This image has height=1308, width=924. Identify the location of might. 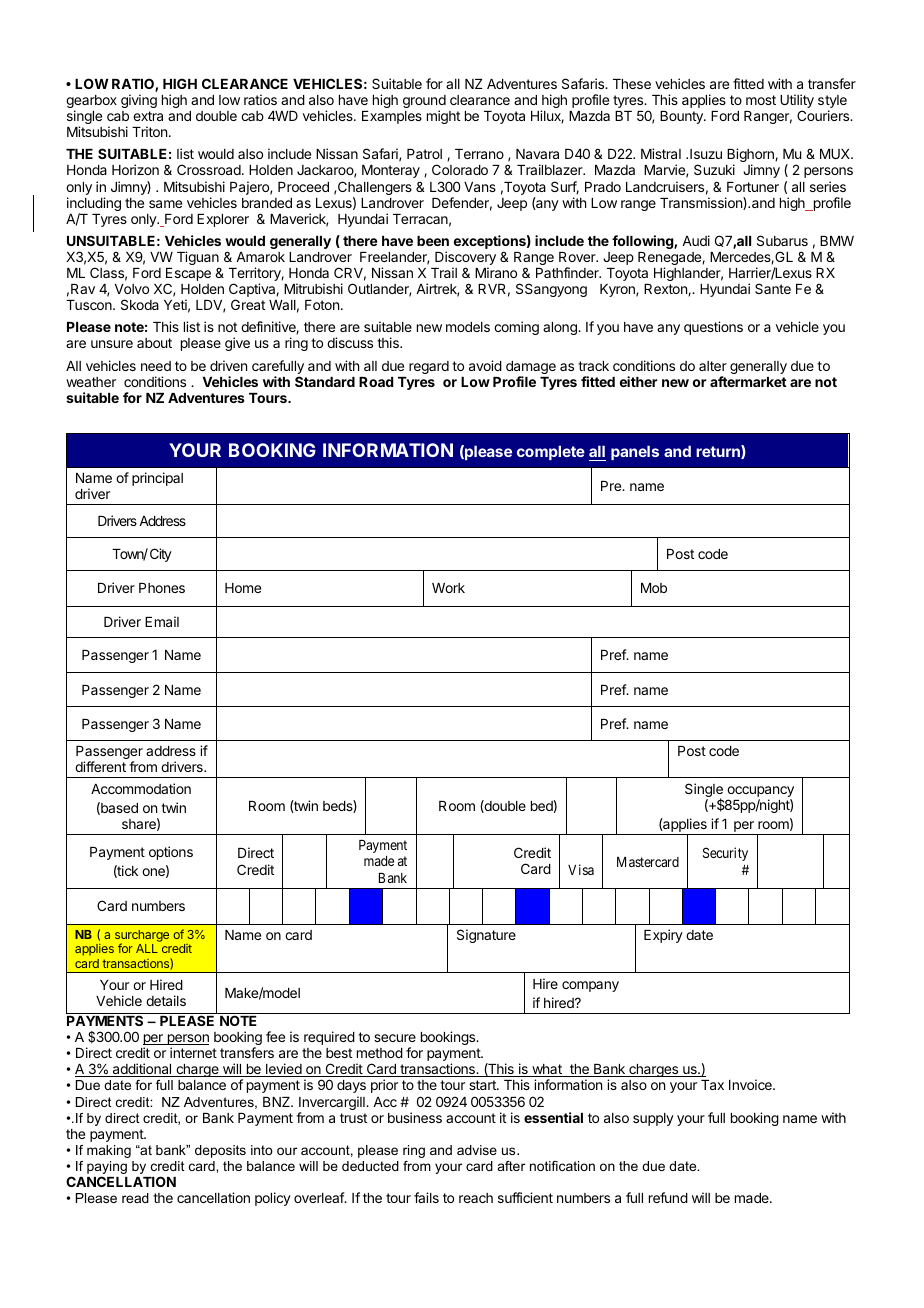
(443, 117).
